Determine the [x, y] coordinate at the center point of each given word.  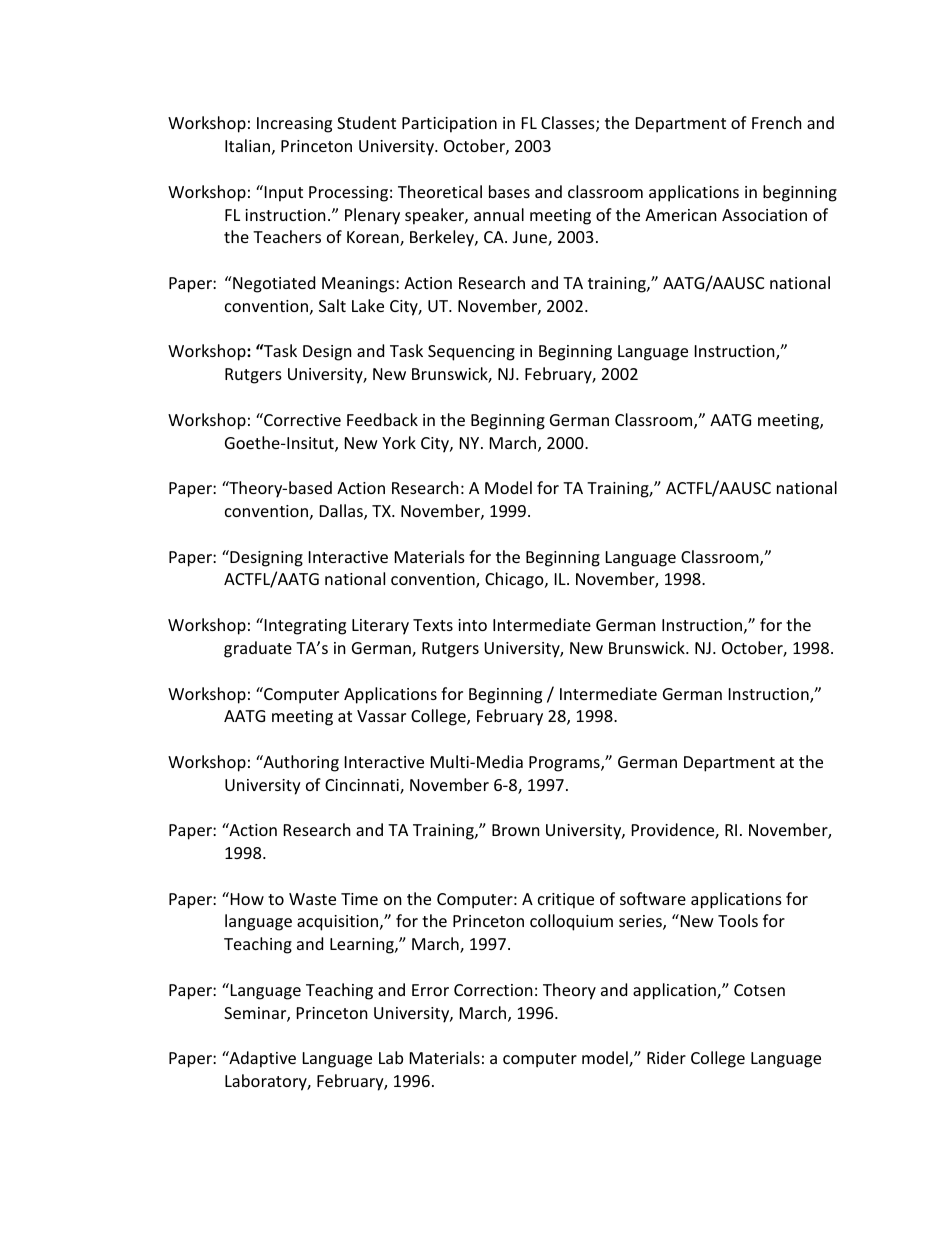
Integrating [304, 626]
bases [509, 191]
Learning [363, 946]
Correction [493, 990]
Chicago [515, 580]
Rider [666, 1057]
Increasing [294, 125]
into [472, 625]
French [777, 122]
